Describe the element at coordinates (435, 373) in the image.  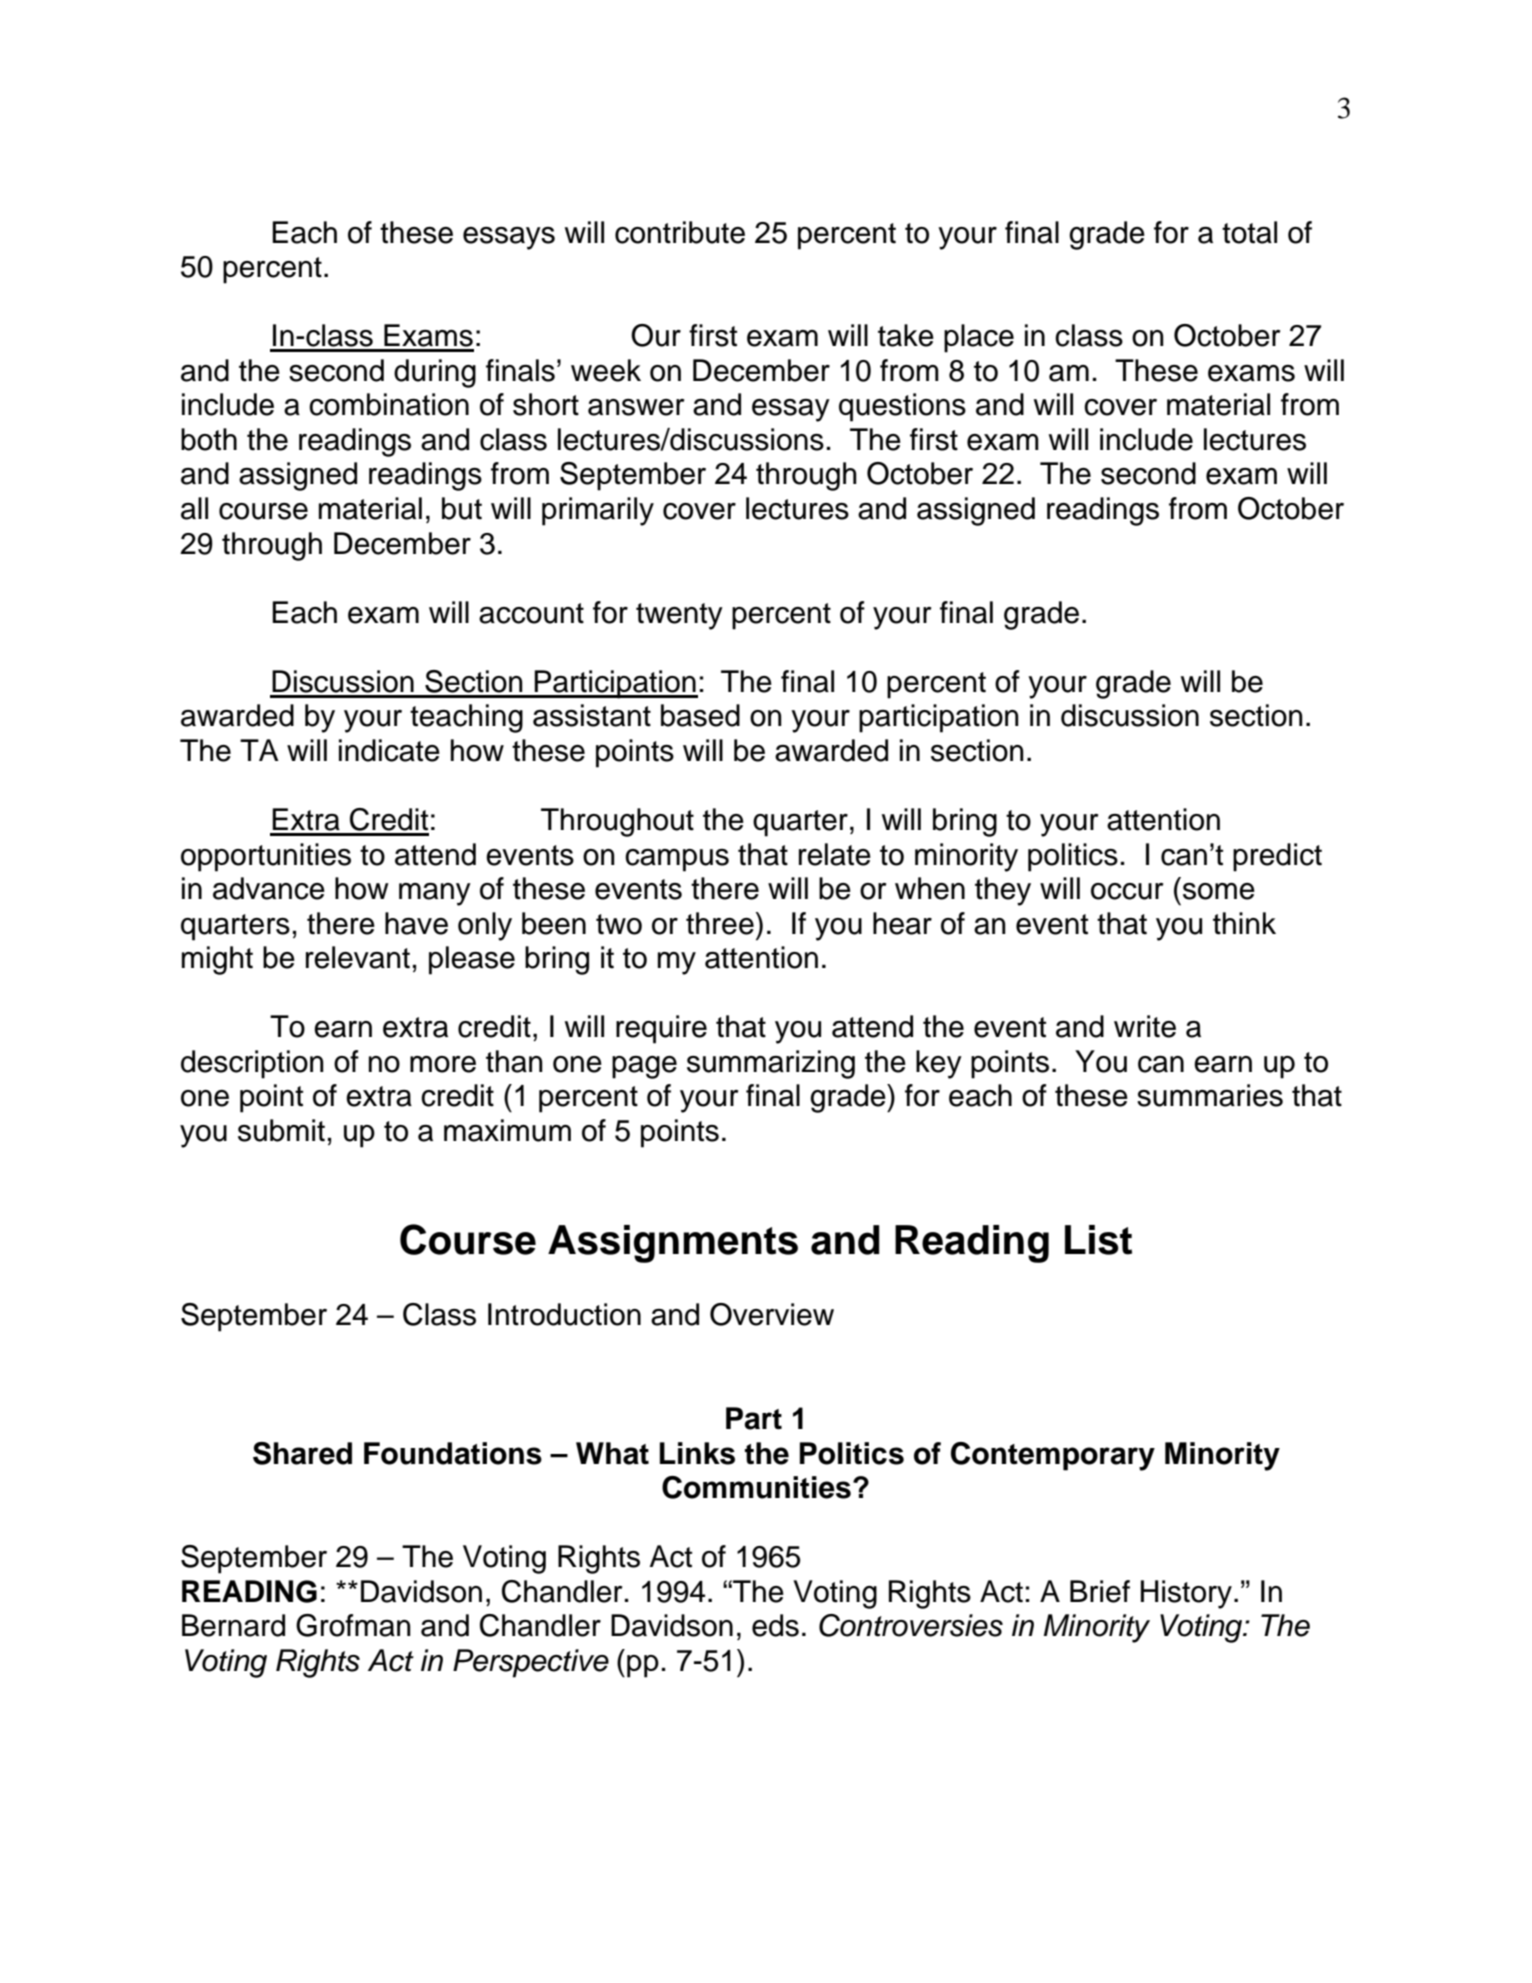
I see `during` at that location.
